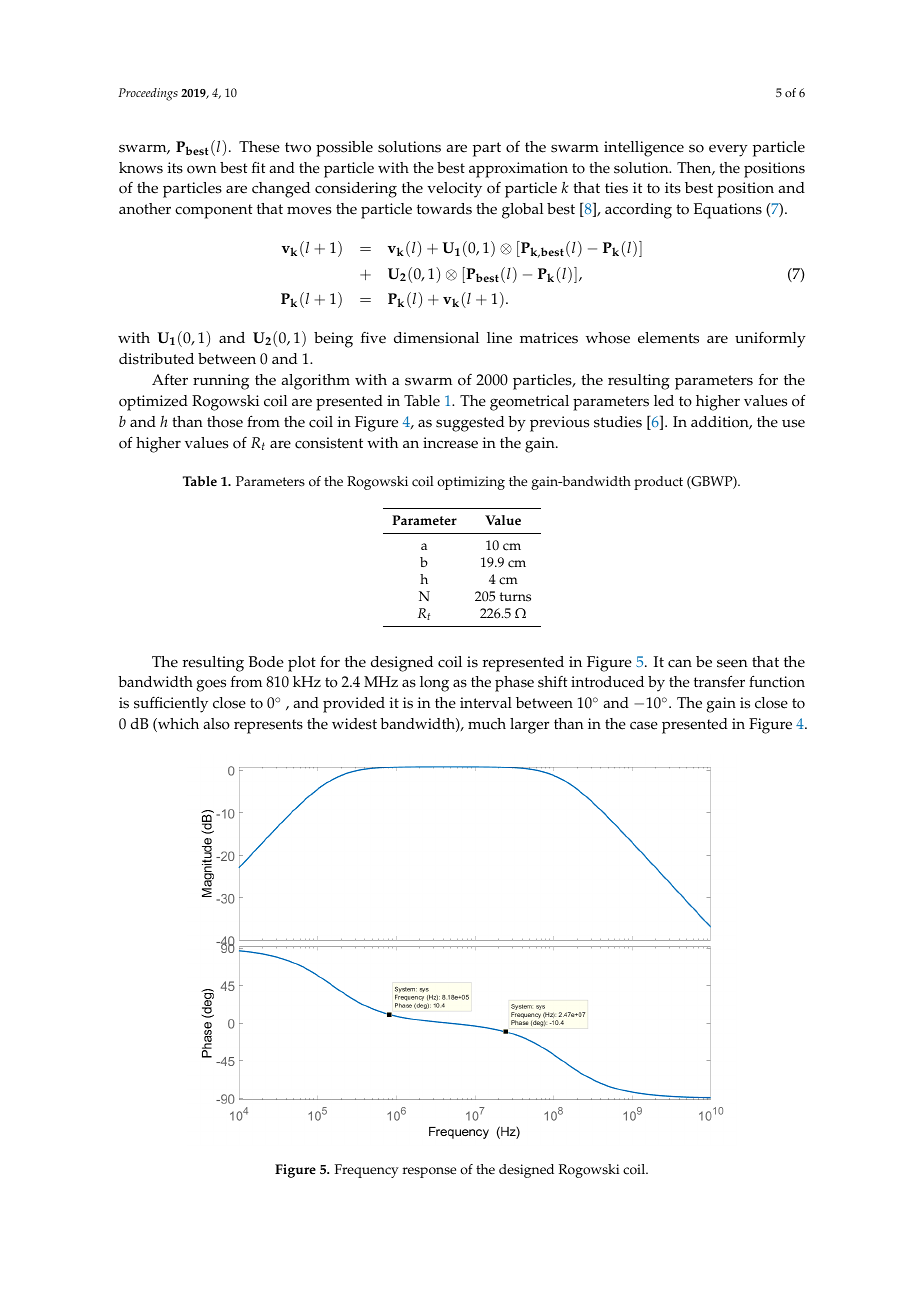 The width and height of the screenshot is (924, 1308). I want to click on approximation, so click(518, 170).
